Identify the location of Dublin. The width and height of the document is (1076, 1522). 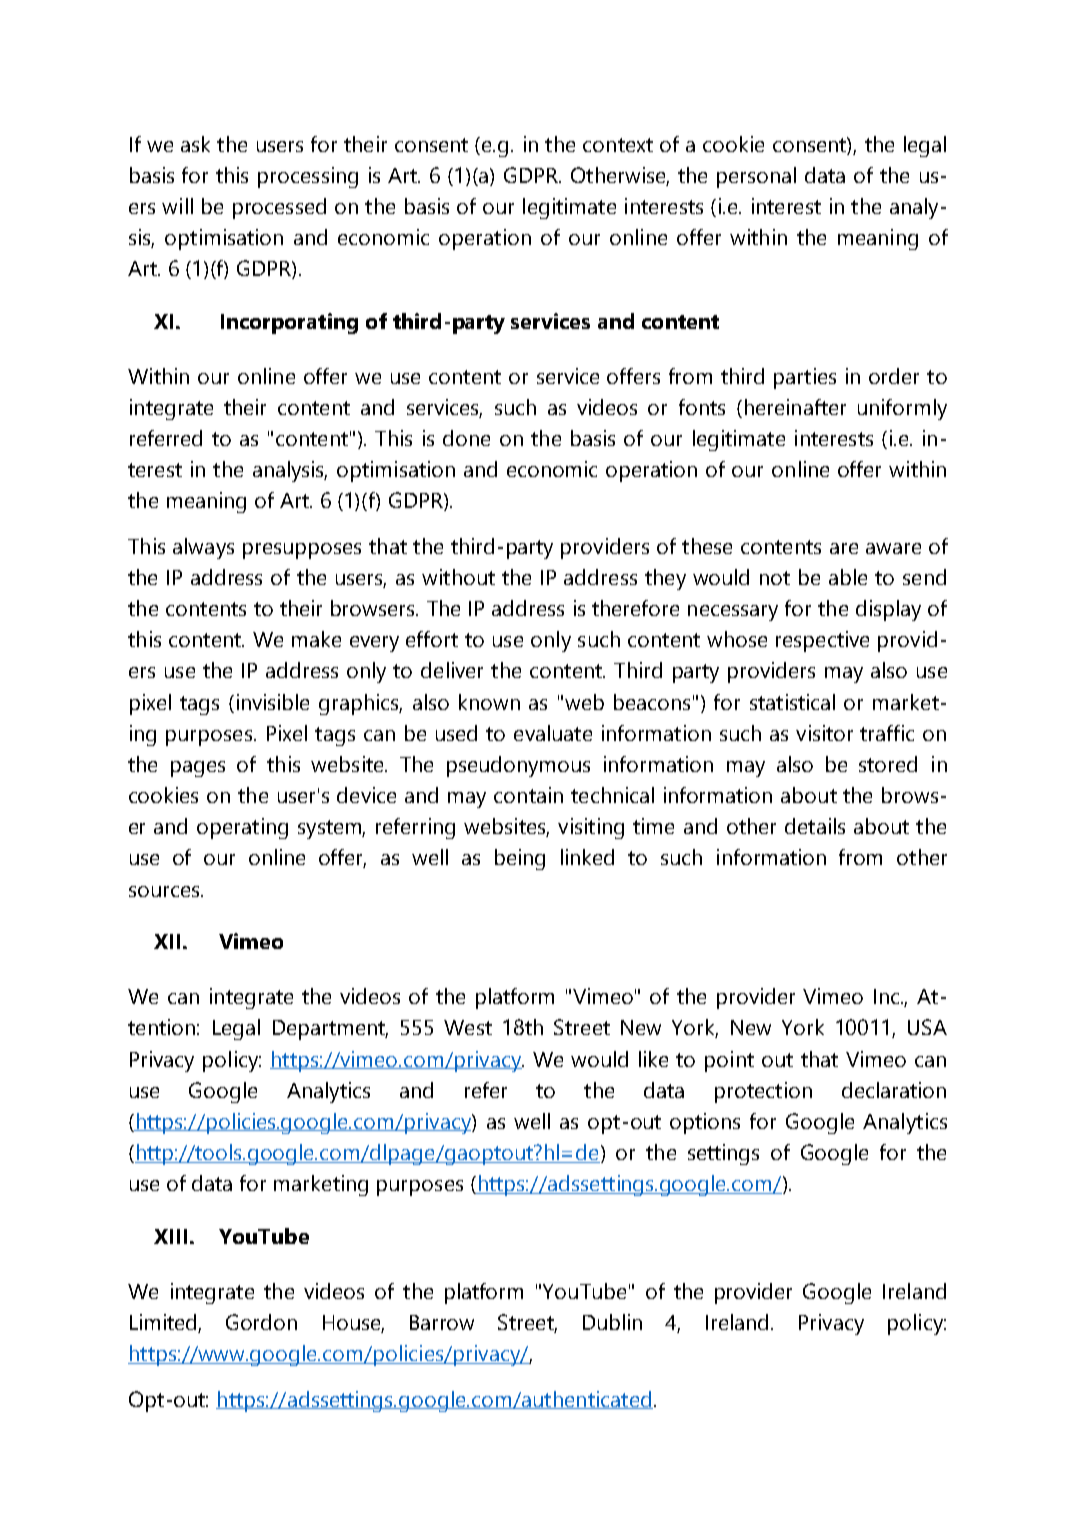
(612, 1322).
